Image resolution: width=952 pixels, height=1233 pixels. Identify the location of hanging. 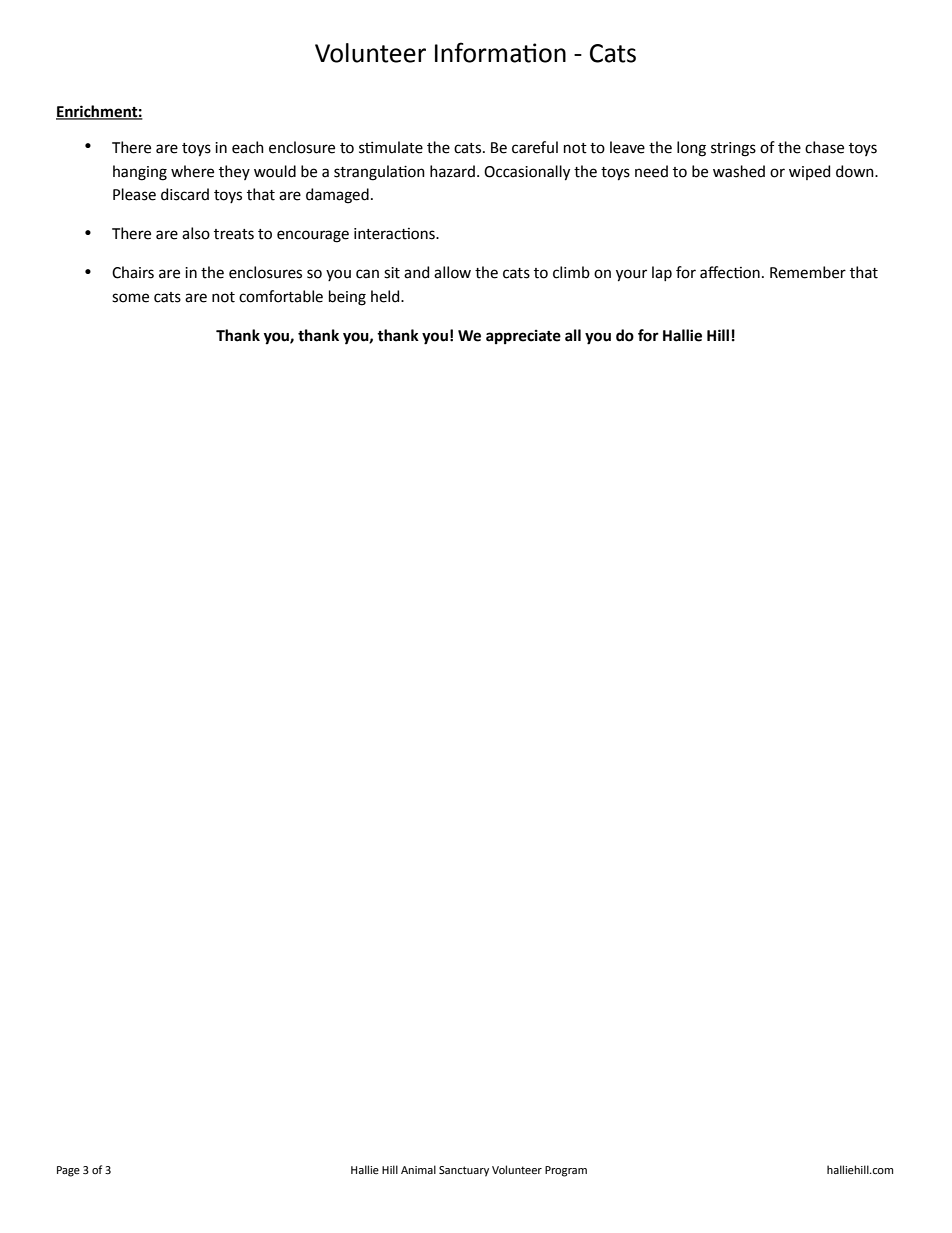
(140, 173).
